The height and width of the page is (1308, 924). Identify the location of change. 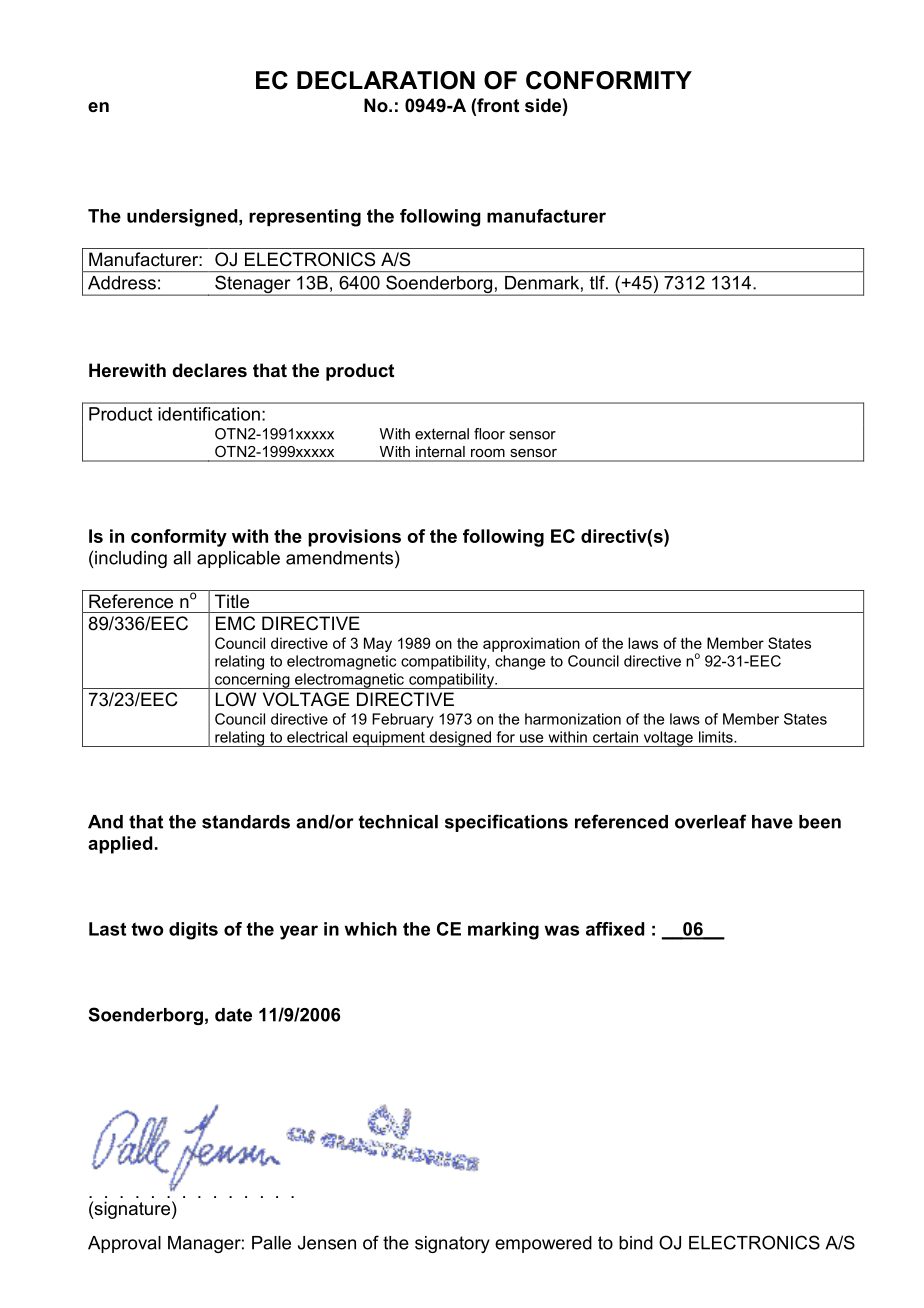
(520, 662).
